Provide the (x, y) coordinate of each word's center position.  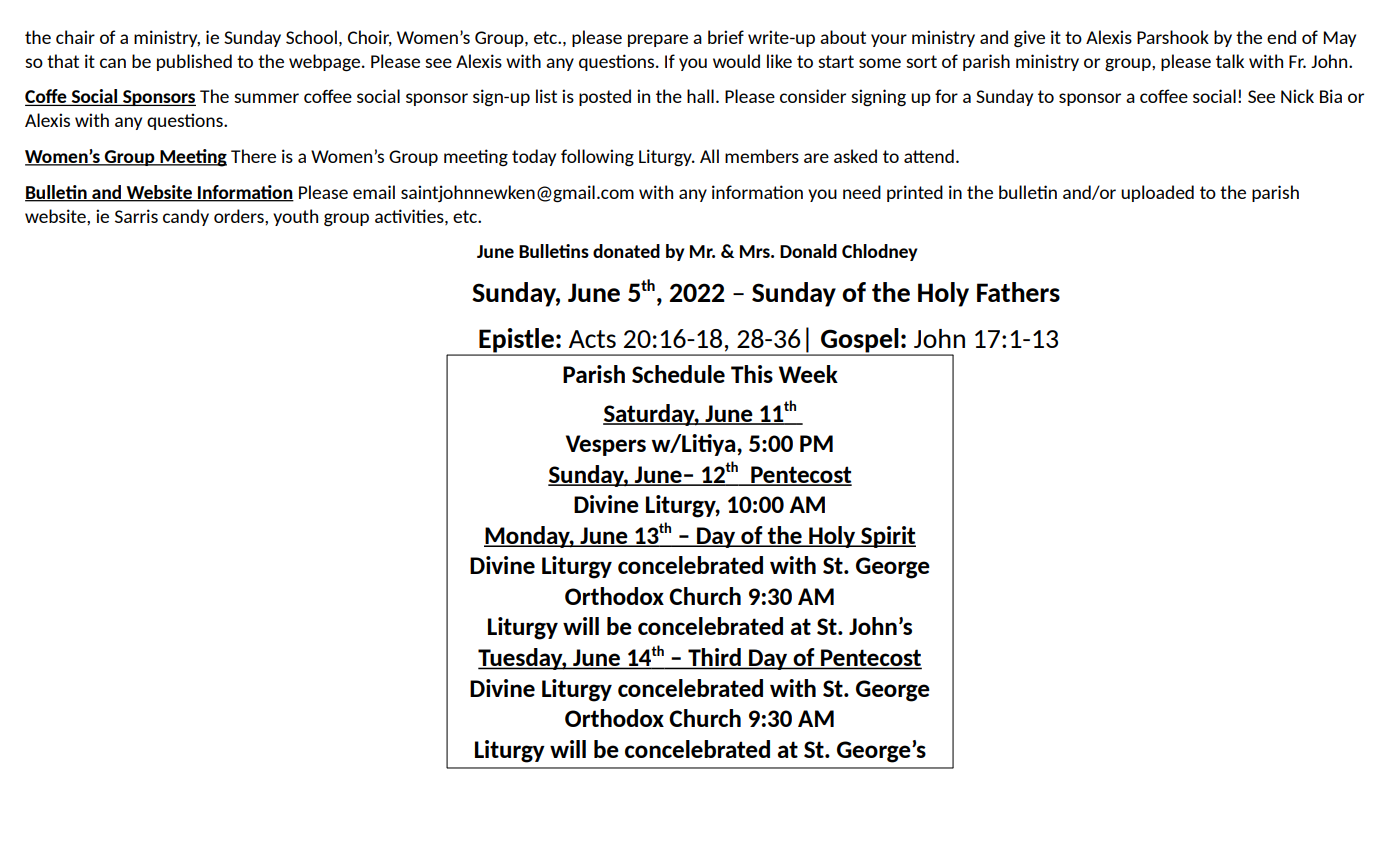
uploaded (1157, 193)
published (194, 62)
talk (1230, 61)
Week (808, 374)
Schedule (678, 374)
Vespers (606, 445)
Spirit (887, 537)
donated (626, 251)
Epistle (516, 341)
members (762, 156)
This (752, 374)
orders (240, 216)
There (253, 156)
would (736, 61)
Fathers (1018, 292)
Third (714, 658)
